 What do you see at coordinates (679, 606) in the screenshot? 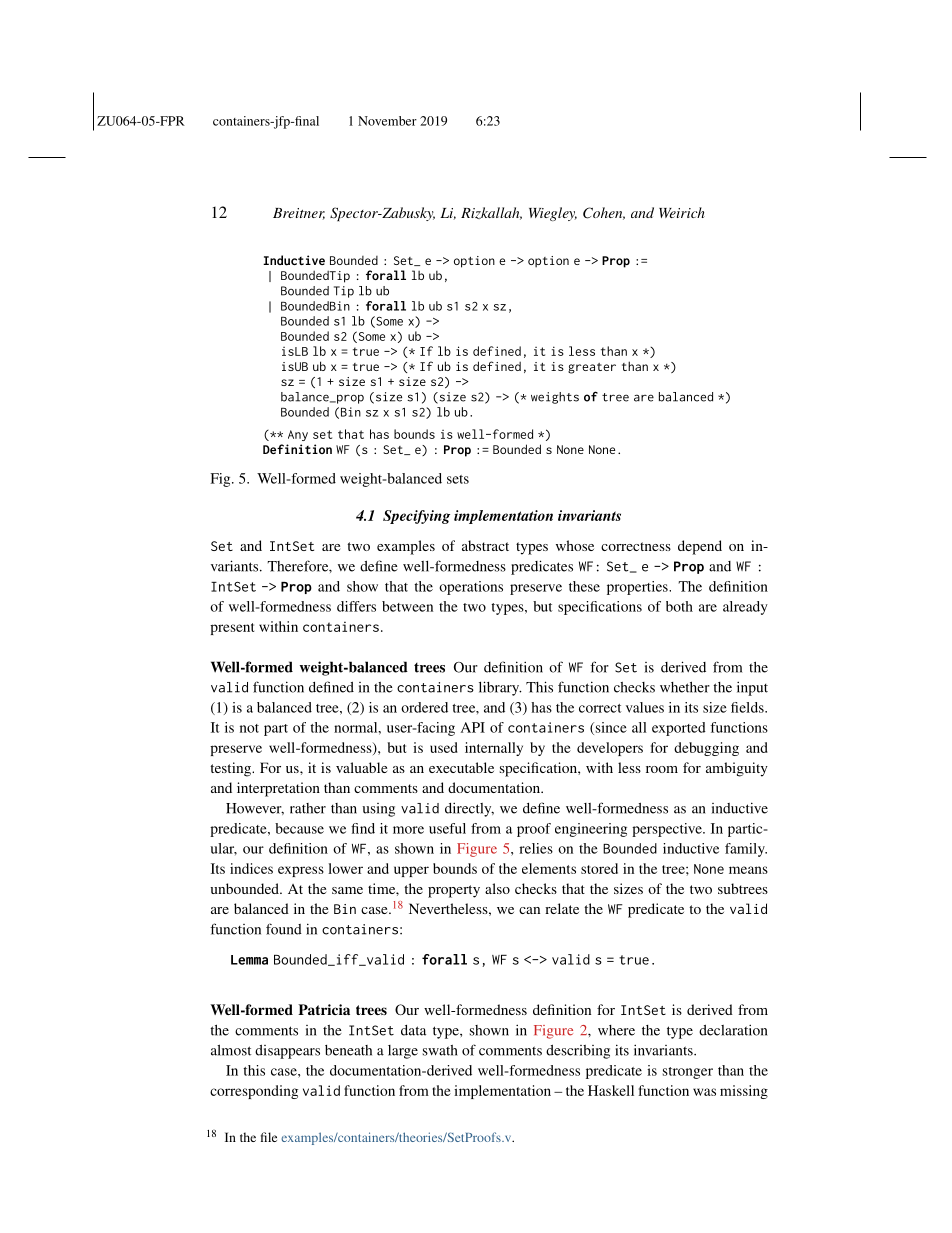
I see `both` at bounding box center [679, 606].
